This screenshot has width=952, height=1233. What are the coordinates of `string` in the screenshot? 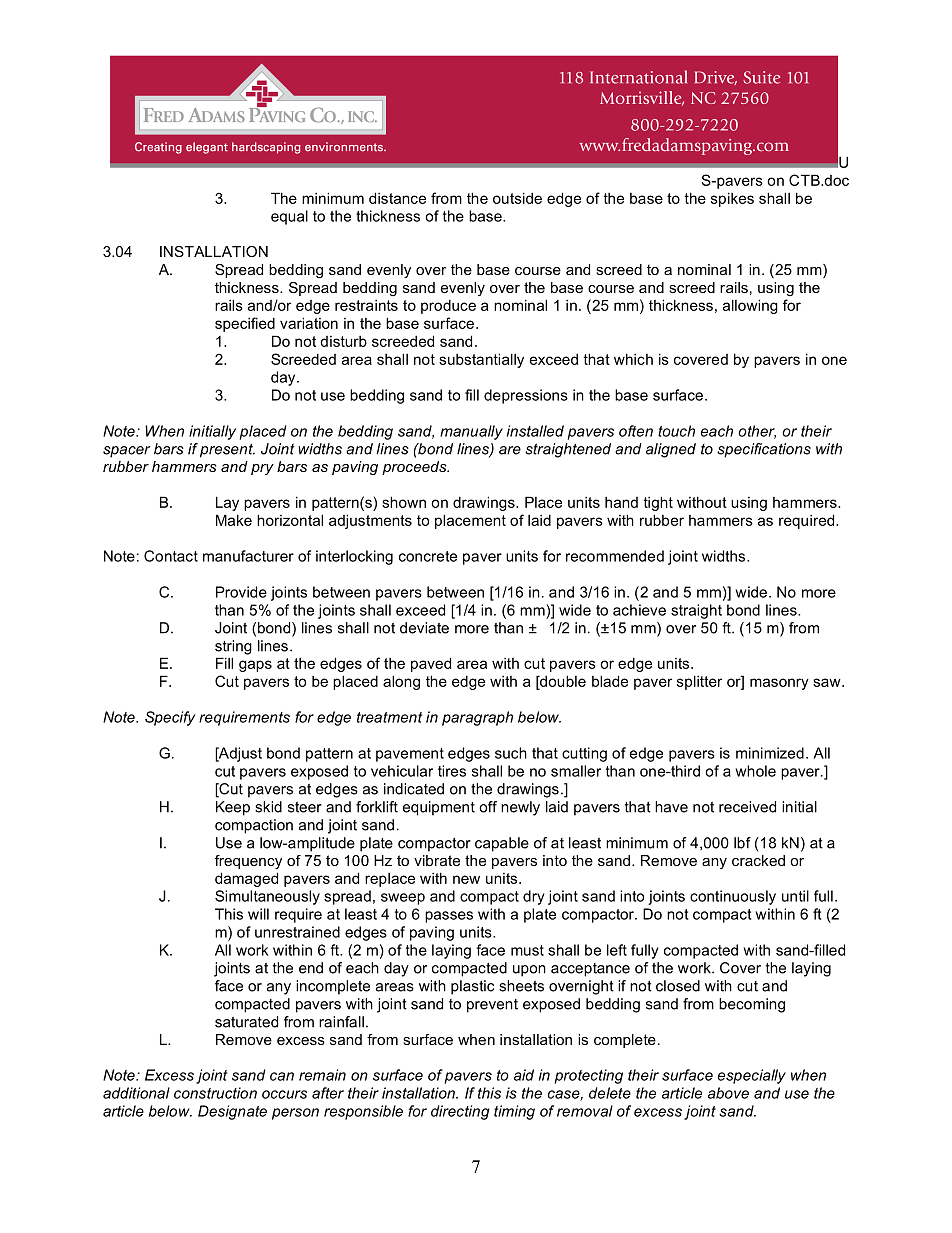 It's located at (233, 647).
